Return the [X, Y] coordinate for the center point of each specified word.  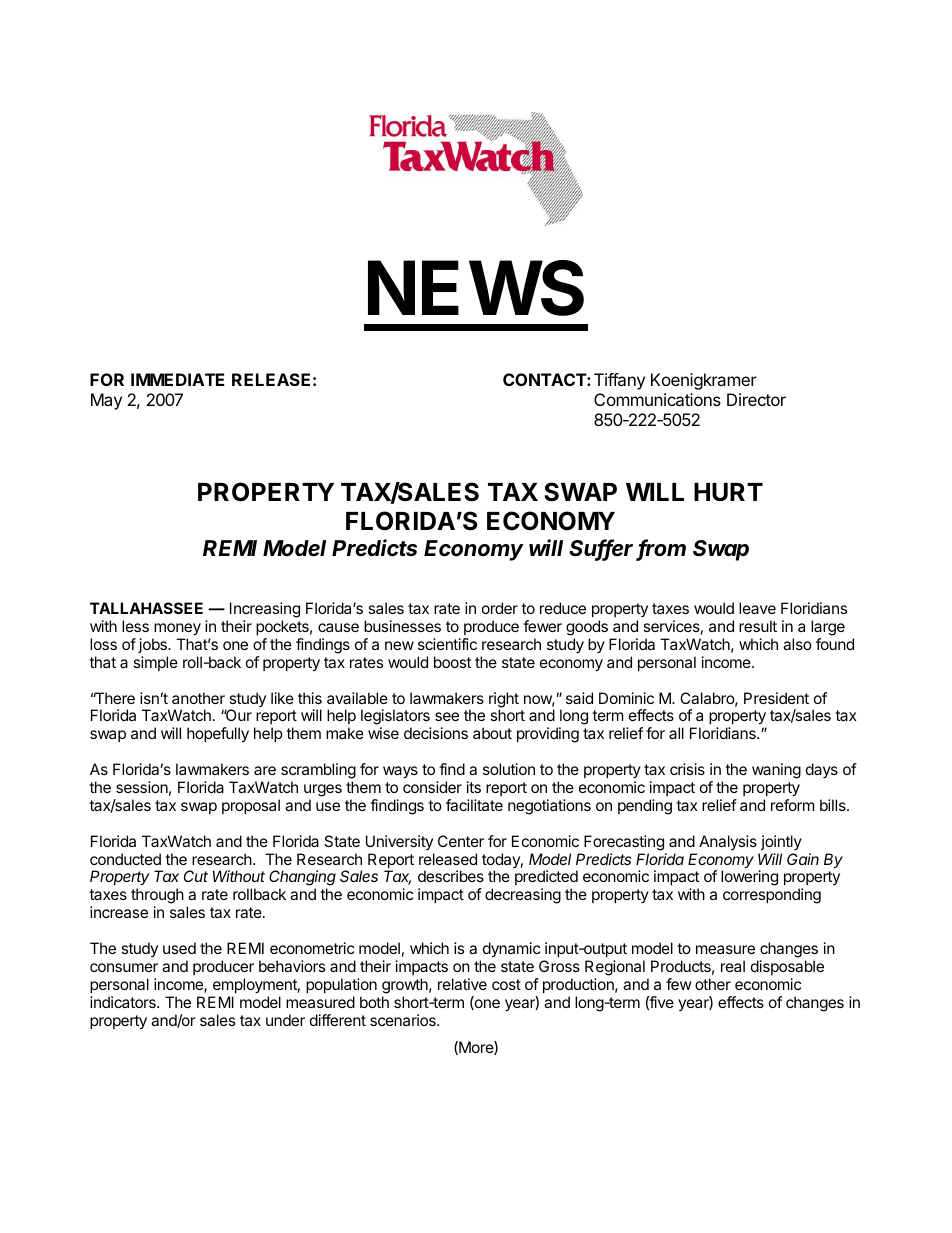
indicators [124, 1002]
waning [776, 771]
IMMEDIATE [178, 379]
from [662, 549]
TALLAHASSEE [146, 608]
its [474, 787]
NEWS [476, 288]
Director [756, 399]
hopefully [218, 735]
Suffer [603, 549]
